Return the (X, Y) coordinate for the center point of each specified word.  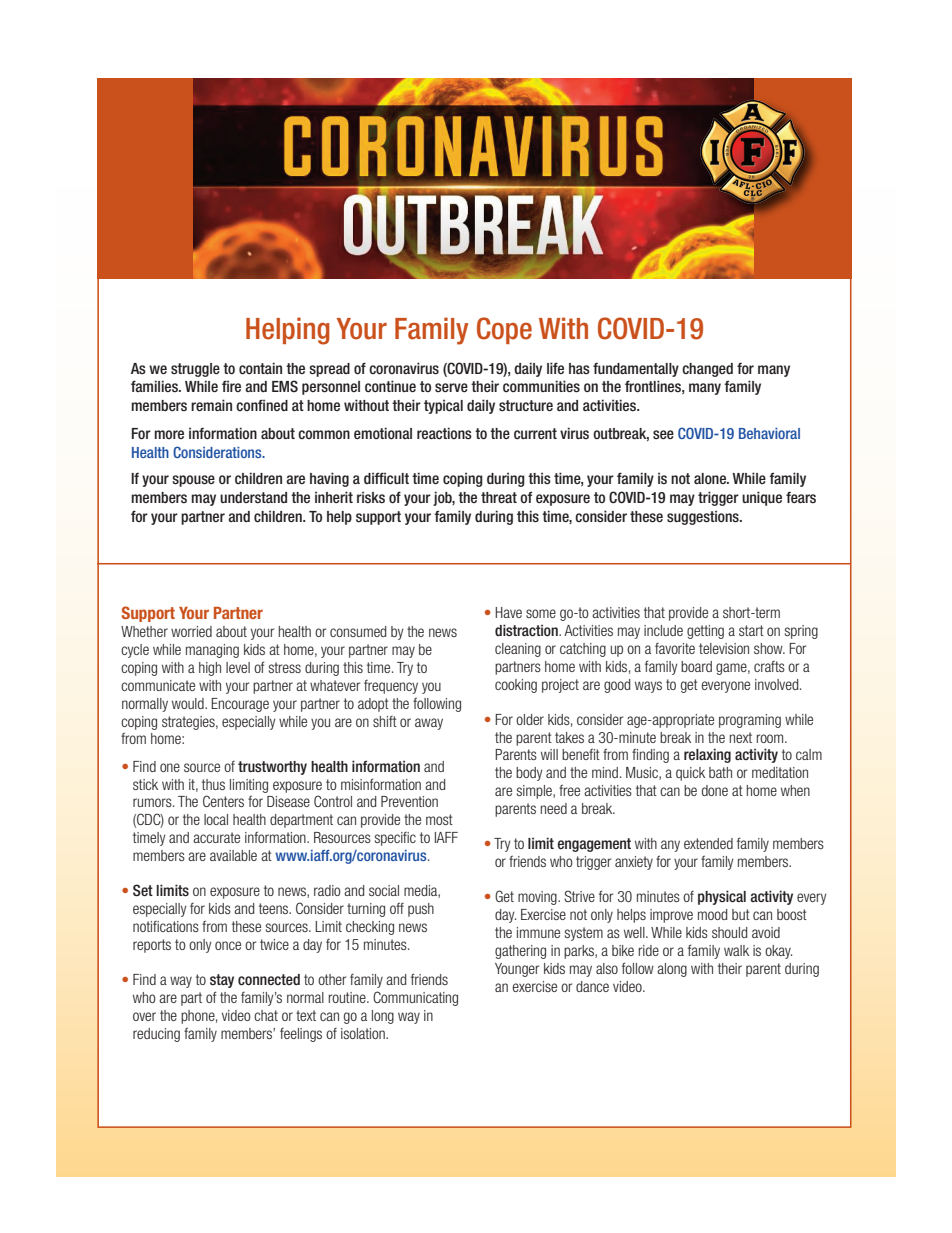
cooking (516, 686)
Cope (504, 330)
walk (736, 950)
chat (266, 1015)
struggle (195, 370)
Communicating (415, 998)
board (696, 666)
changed (707, 370)
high (210, 669)
